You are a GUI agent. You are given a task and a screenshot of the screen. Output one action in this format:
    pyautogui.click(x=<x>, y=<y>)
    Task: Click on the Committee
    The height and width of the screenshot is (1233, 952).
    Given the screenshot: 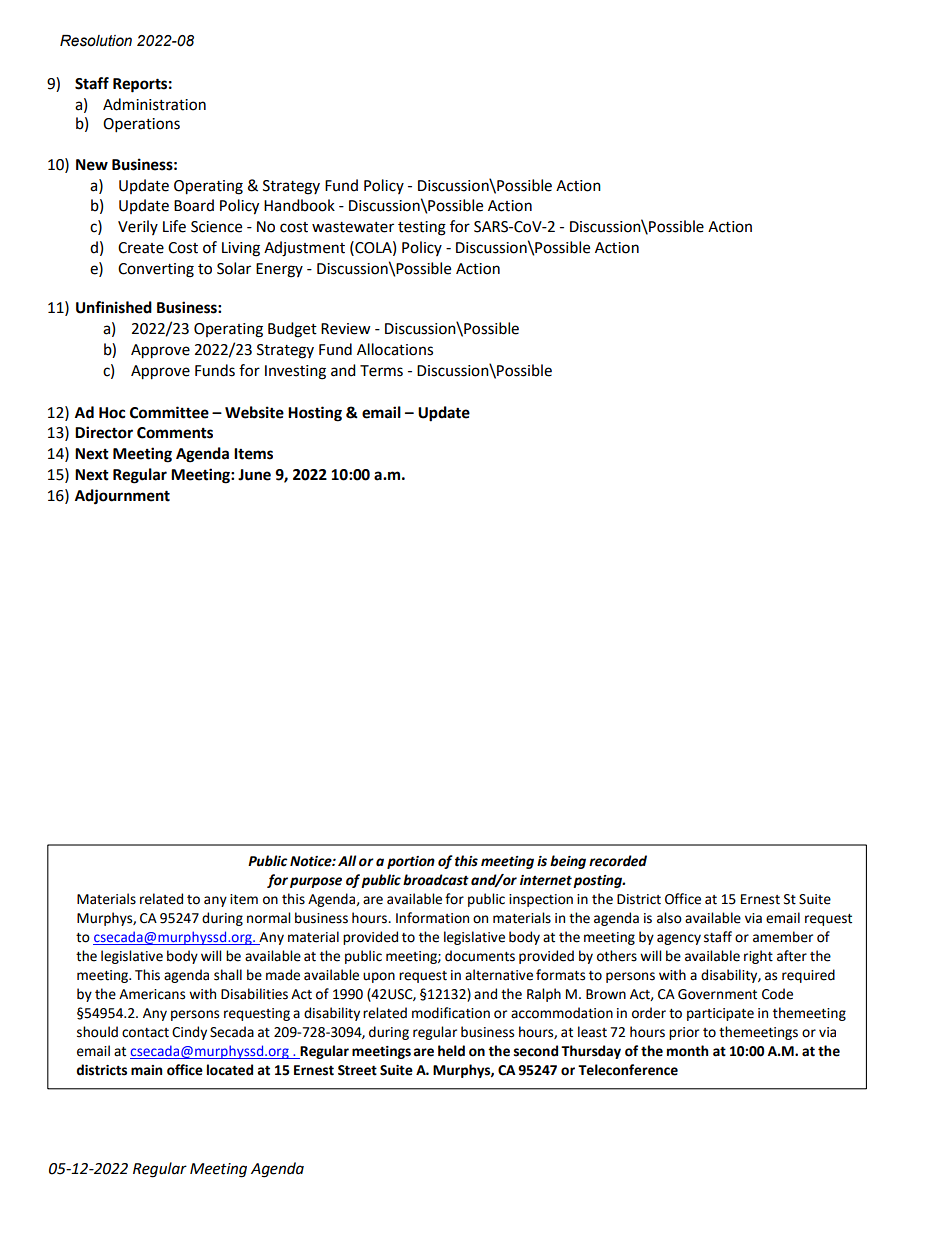 What is the action you would take?
    pyautogui.click(x=169, y=412)
